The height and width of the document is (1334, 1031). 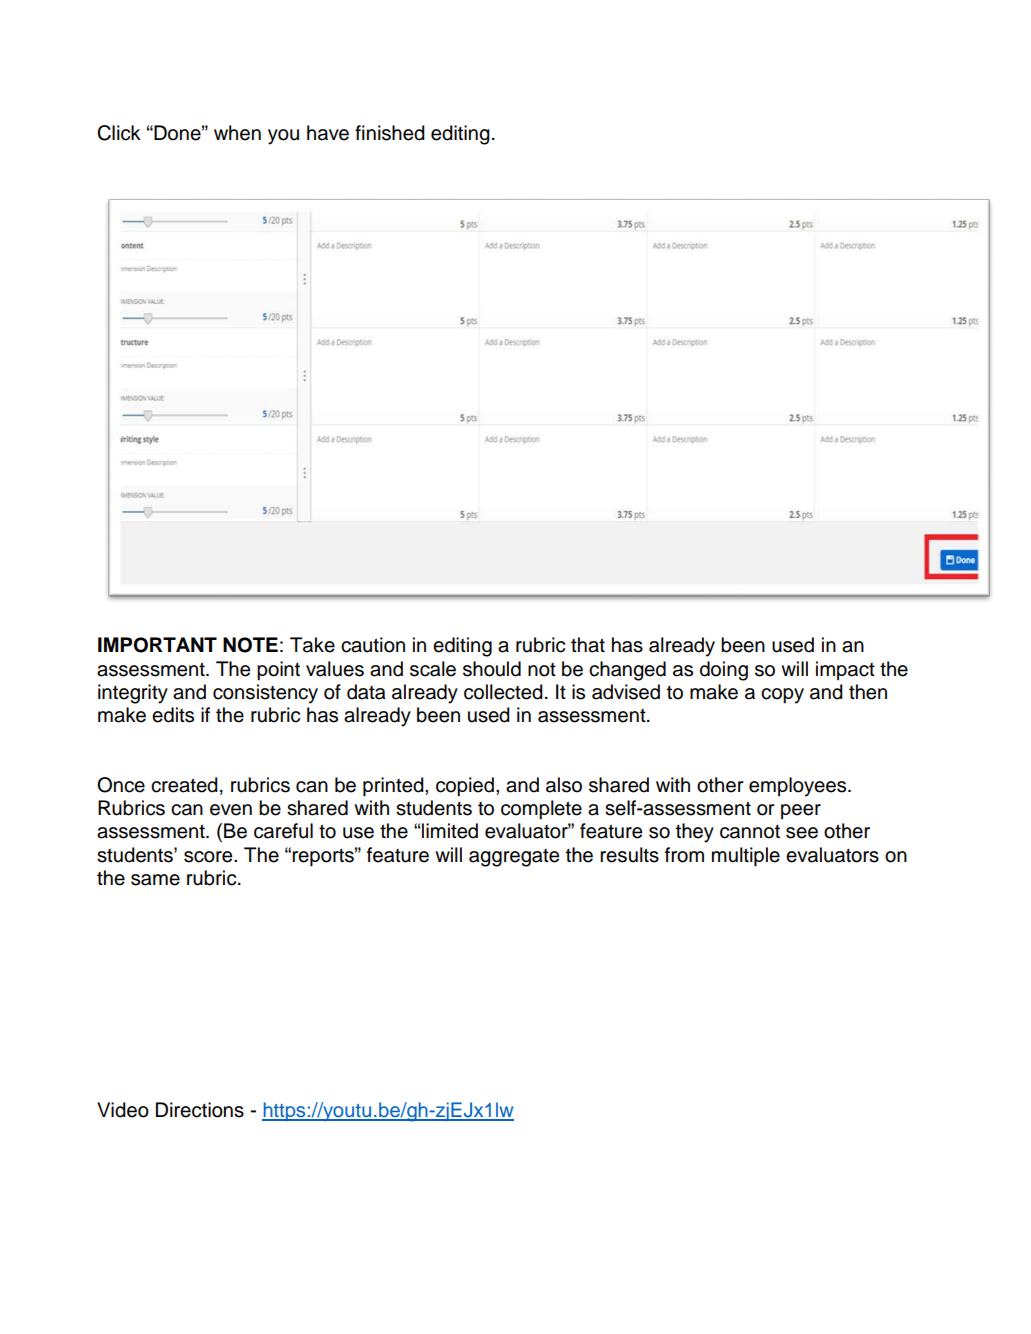 I want to click on aggregate, so click(x=514, y=858).
